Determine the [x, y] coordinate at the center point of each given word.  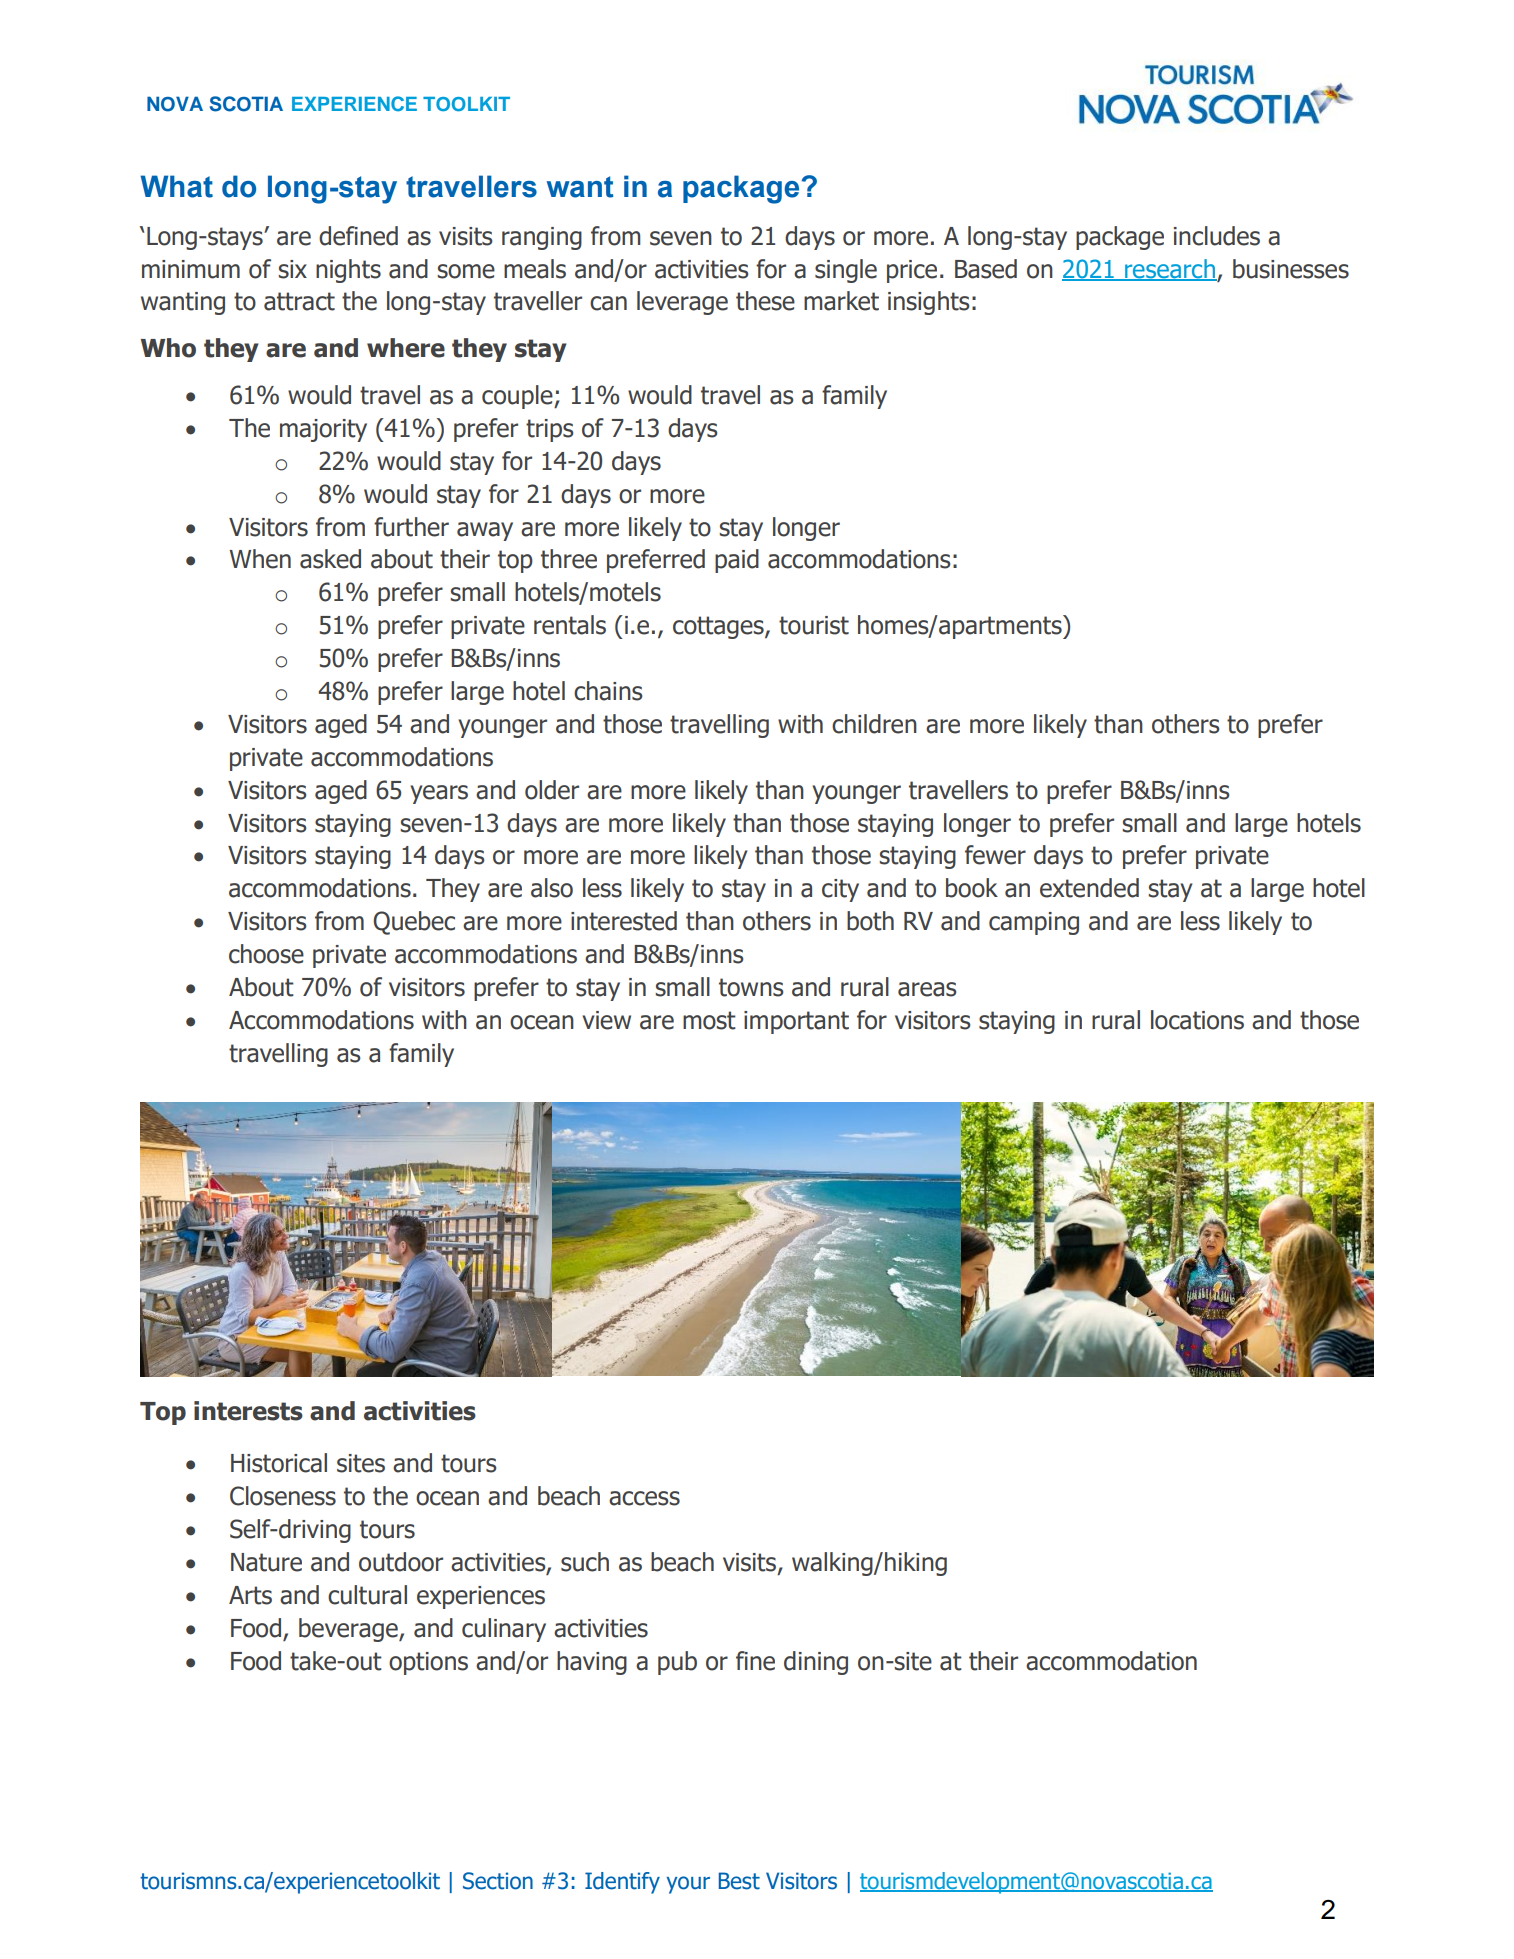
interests [248, 1411]
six [292, 269]
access [644, 1498]
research [1170, 269]
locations [1197, 1020]
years [439, 794]
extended [1089, 888]
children [874, 724]
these [765, 301]
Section [498, 1881]
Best [739, 1881]
